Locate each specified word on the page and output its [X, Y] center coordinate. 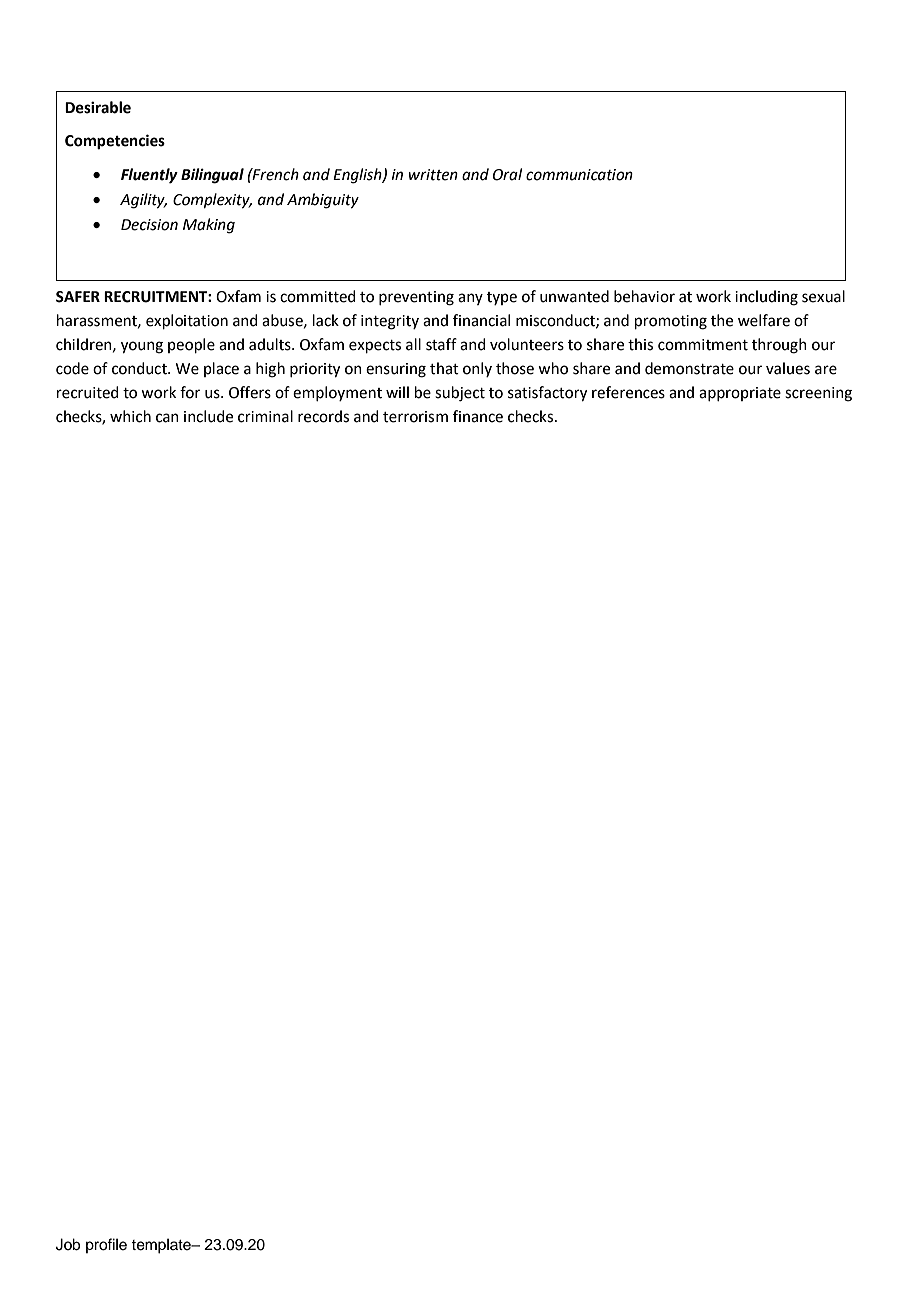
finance [478, 416]
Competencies [115, 142]
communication [579, 175]
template [162, 1246]
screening [818, 394]
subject [460, 394]
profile [106, 1245]
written [433, 175]
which [130, 416]
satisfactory [547, 394]
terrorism [415, 417]
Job [68, 1244]
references [628, 392]
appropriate [740, 394]
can [167, 418]
